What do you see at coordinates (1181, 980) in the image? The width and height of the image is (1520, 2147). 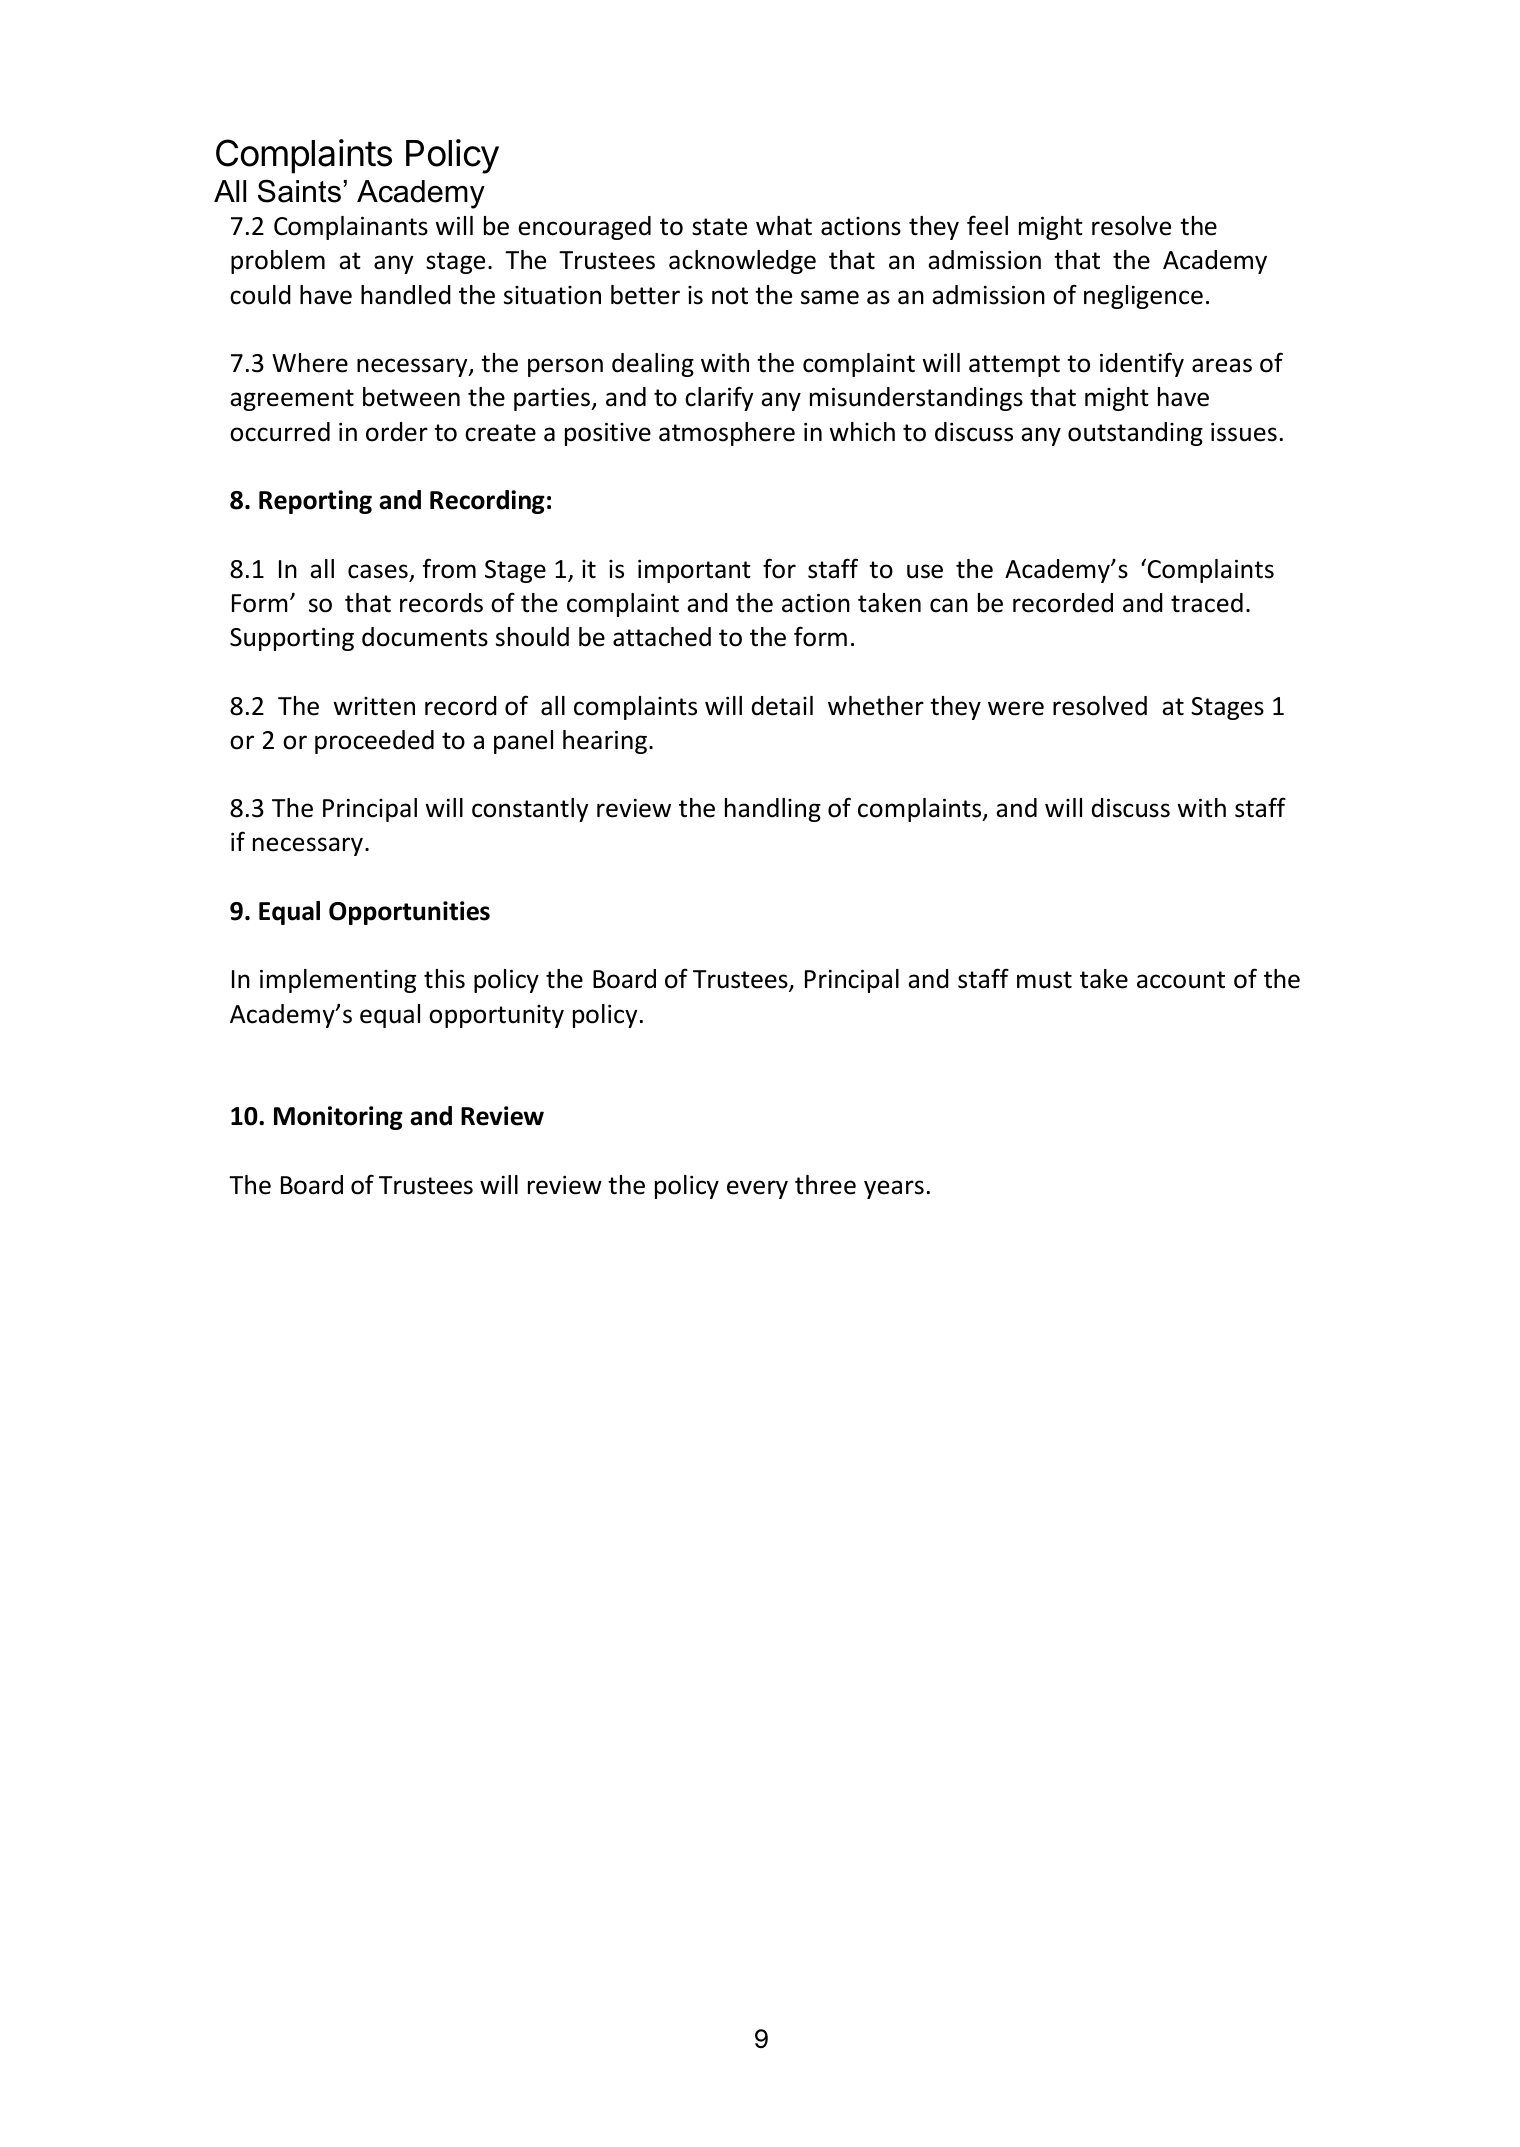 I see `account` at bounding box center [1181, 980].
